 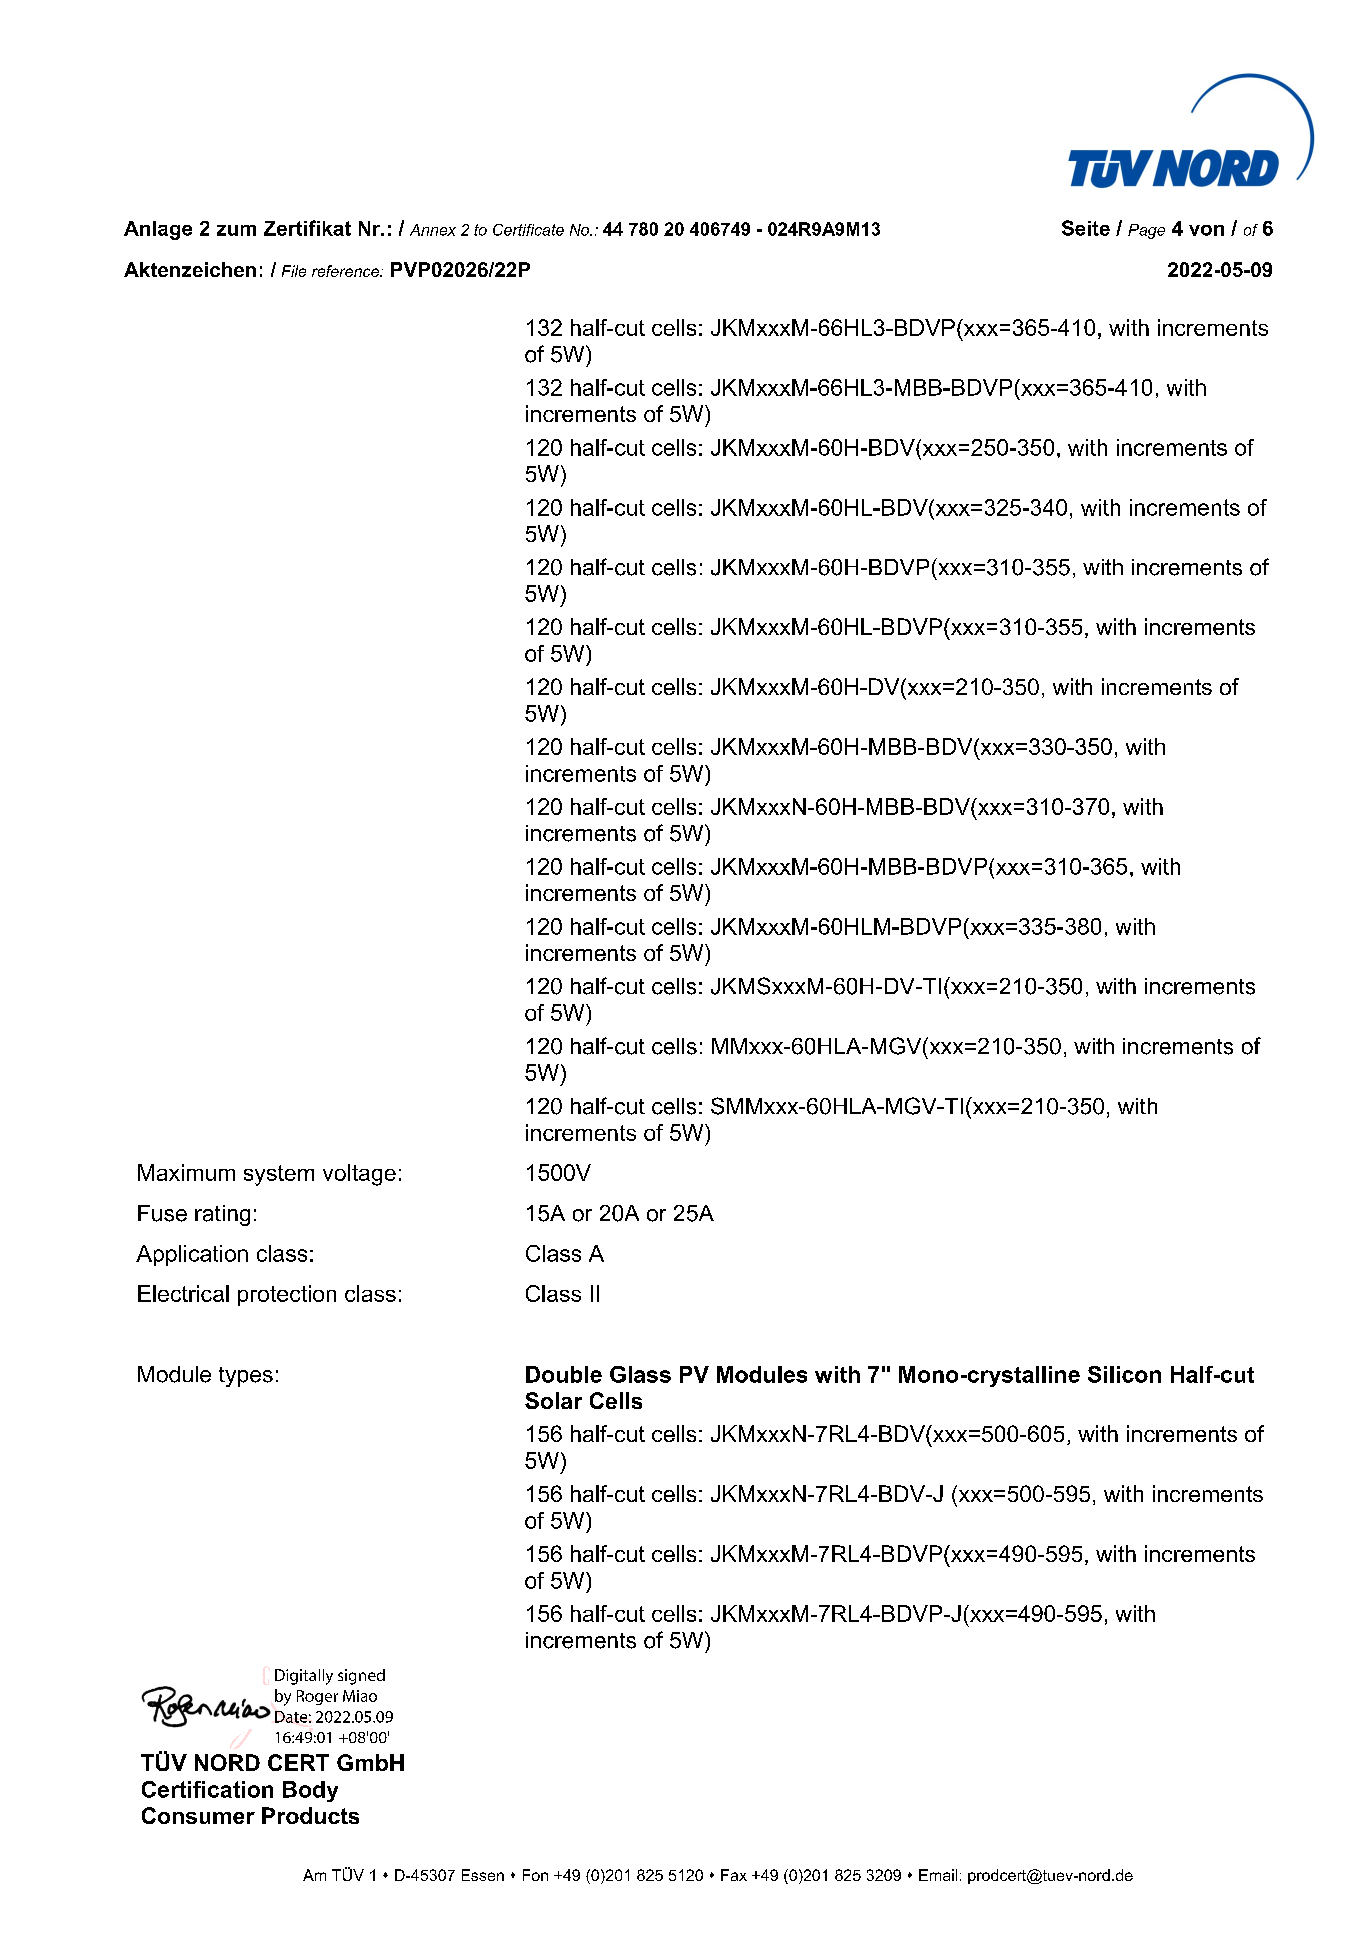 What do you see at coordinates (1086, 228) in the document?
I see `Seite` at bounding box center [1086, 228].
